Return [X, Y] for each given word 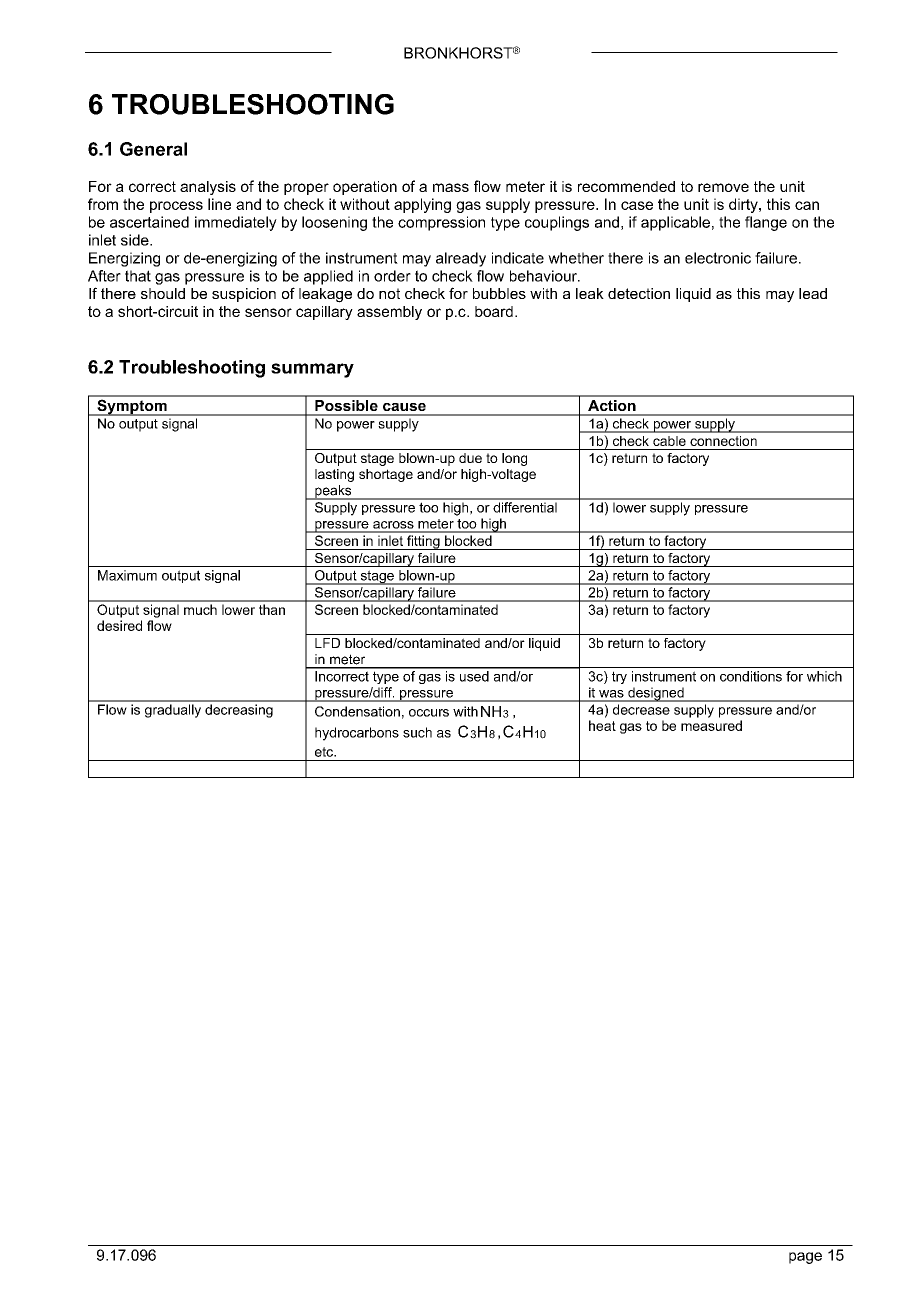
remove [723, 187]
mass [451, 187]
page [805, 1258]
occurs [429, 713]
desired [119, 625]
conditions [751, 676]
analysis [208, 188]
